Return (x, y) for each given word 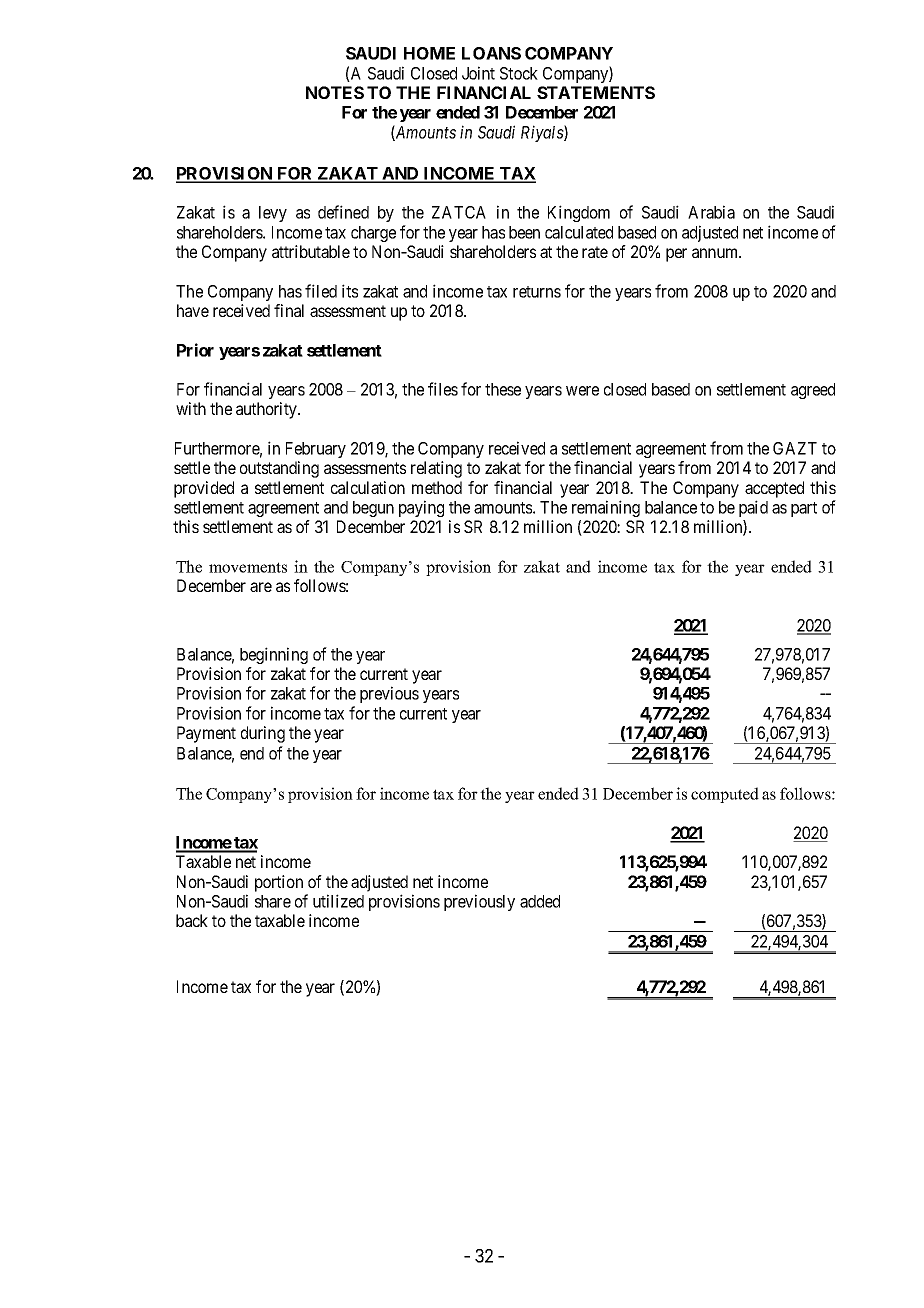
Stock (519, 73)
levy (273, 214)
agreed (813, 391)
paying (421, 508)
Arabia (711, 212)
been (524, 232)
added (540, 901)
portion (279, 883)
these (503, 389)
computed (725, 795)
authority (267, 410)
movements (248, 567)
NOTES (335, 92)
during (263, 734)
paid (753, 508)
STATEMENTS (596, 92)
